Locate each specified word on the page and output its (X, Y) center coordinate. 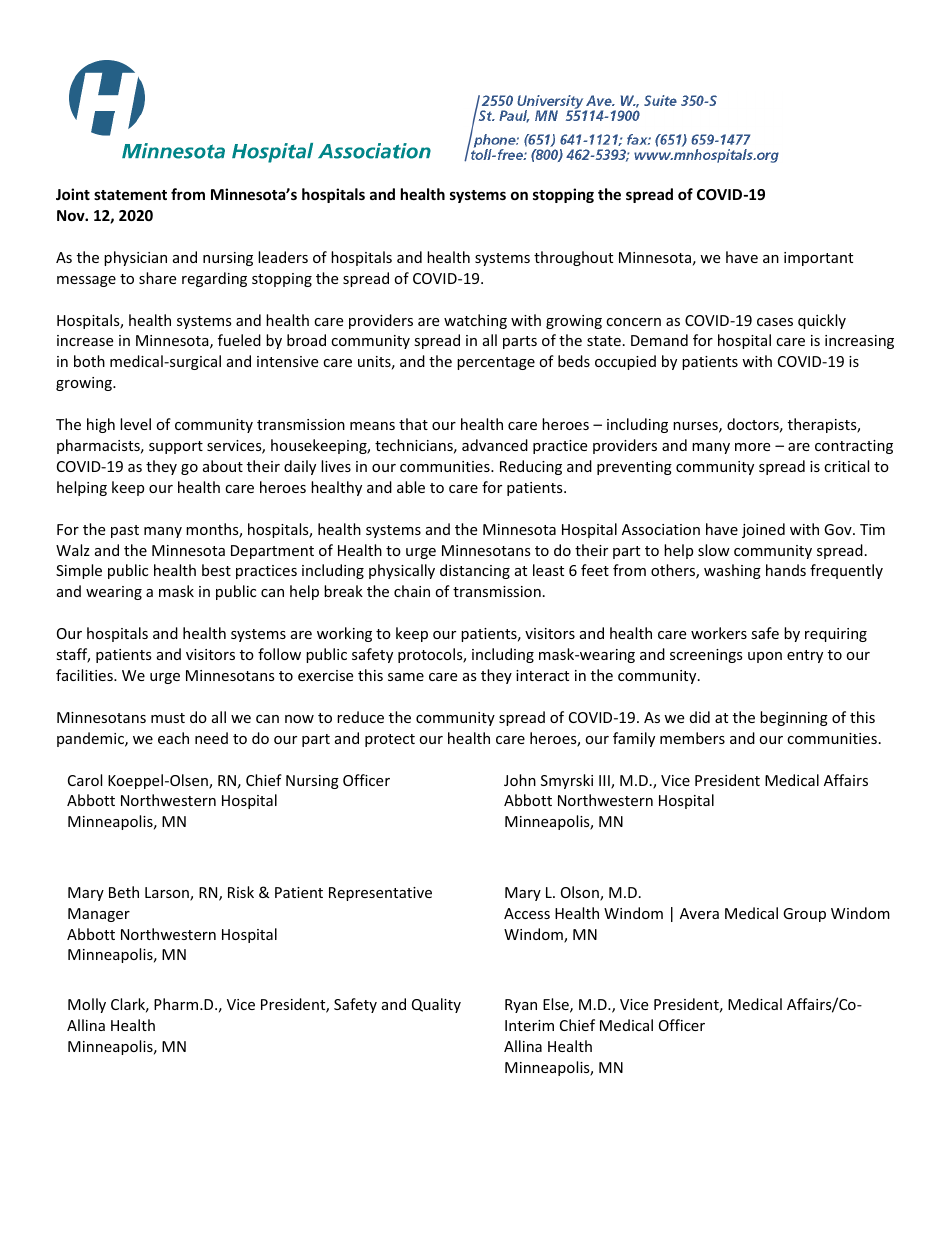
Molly (87, 1005)
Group (804, 915)
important (818, 259)
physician (135, 258)
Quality (436, 1005)
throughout (573, 258)
